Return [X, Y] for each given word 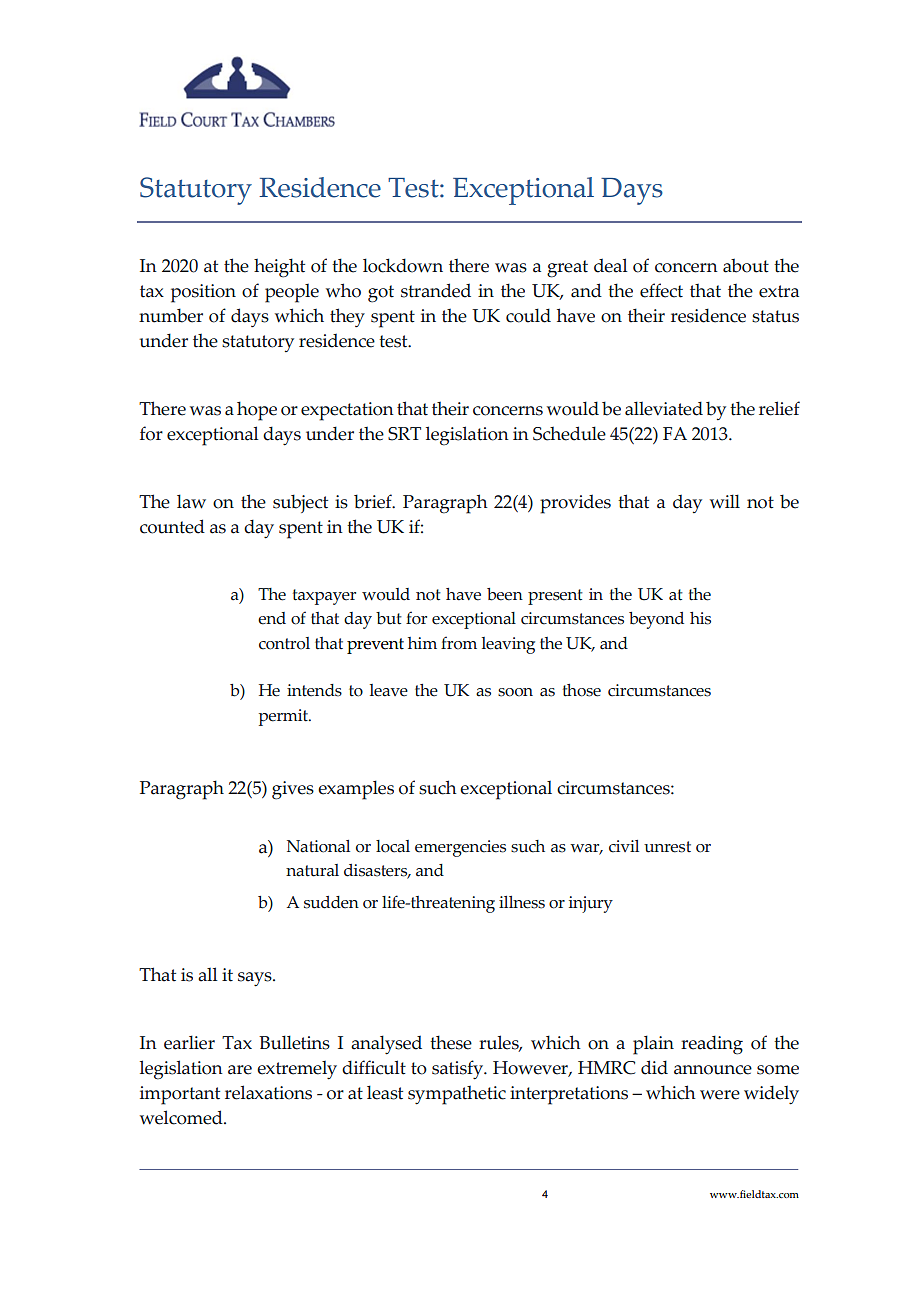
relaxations [268, 1092]
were [720, 1095]
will [725, 501]
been [505, 594]
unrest [667, 847]
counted [172, 526]
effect [661, 290]
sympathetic [457, 1095]
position [203, 293]
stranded [436, 290]
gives [293, 790]
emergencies [460, 848]
